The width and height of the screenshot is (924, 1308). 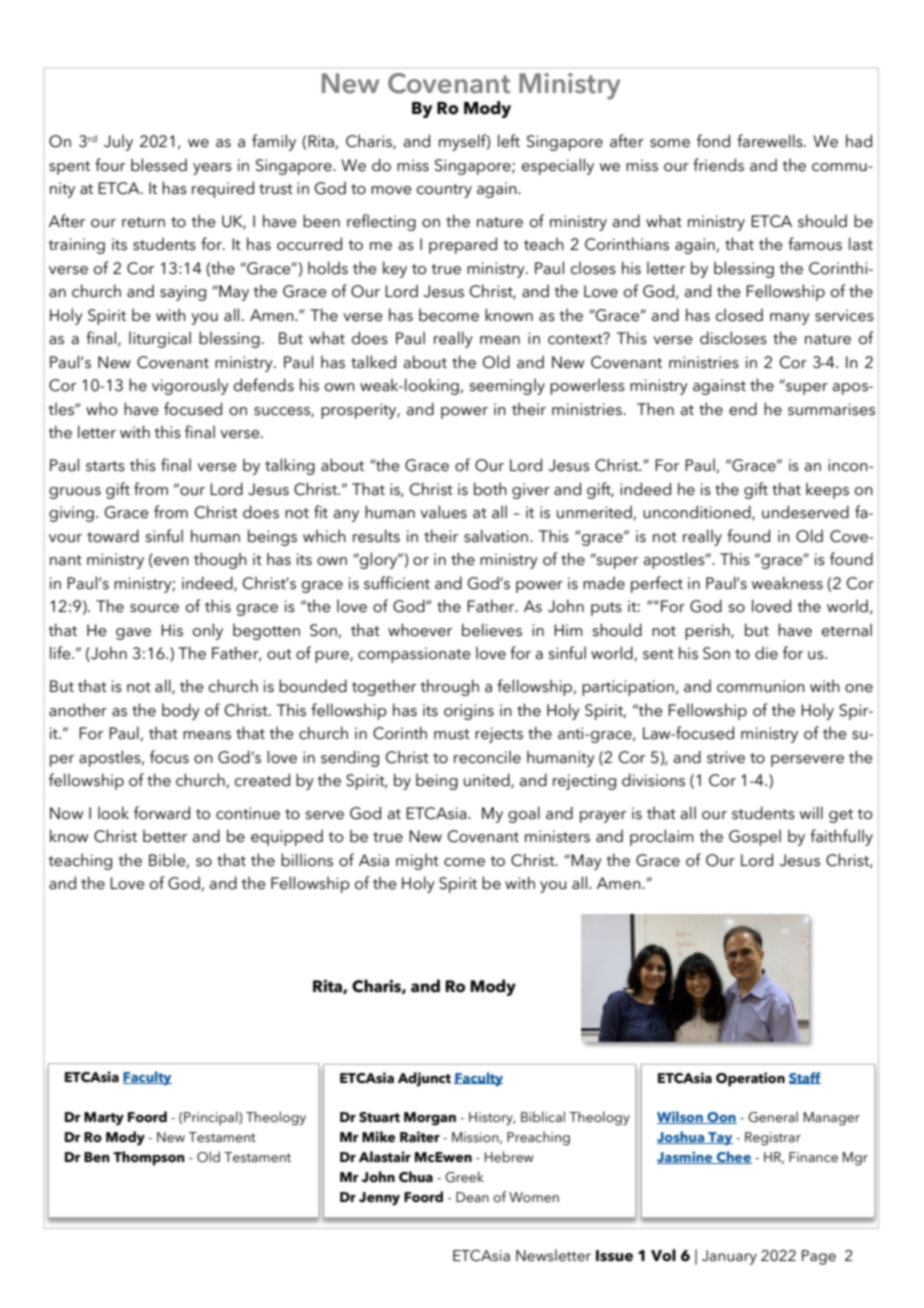 I want to click on Operation, so click(x=750, y=1079).
